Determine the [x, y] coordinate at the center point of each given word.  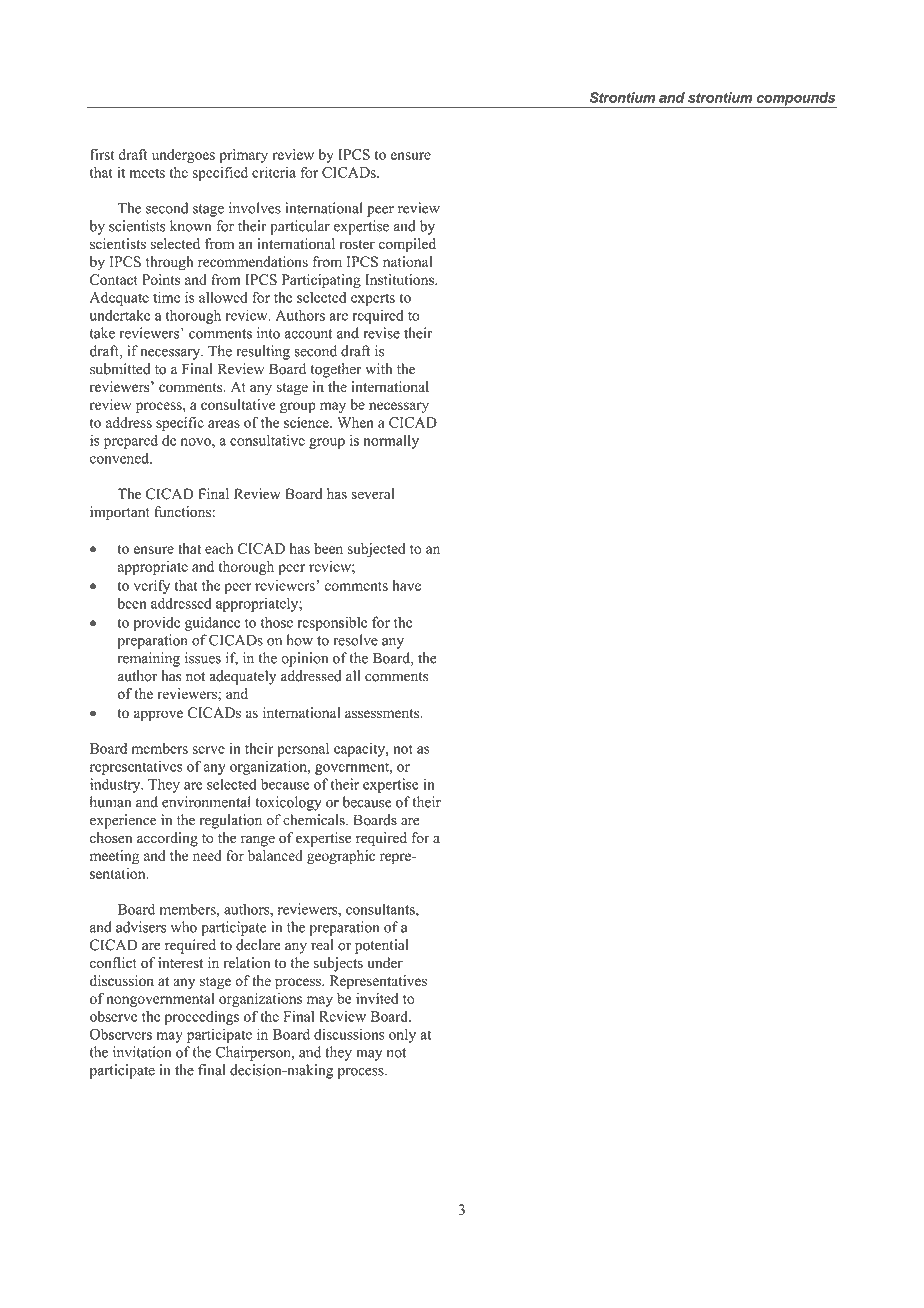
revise [381, 333]
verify [152, 586]
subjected [376, 550]
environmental [206, 802]
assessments [383, 713]
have [406, 585]
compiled [407, 245]
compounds [795, 100]
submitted [120, 369]
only [402, 1035]
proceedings [202, 1018]
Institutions [400, 279]
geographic [341, 857]
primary [243, 156]
